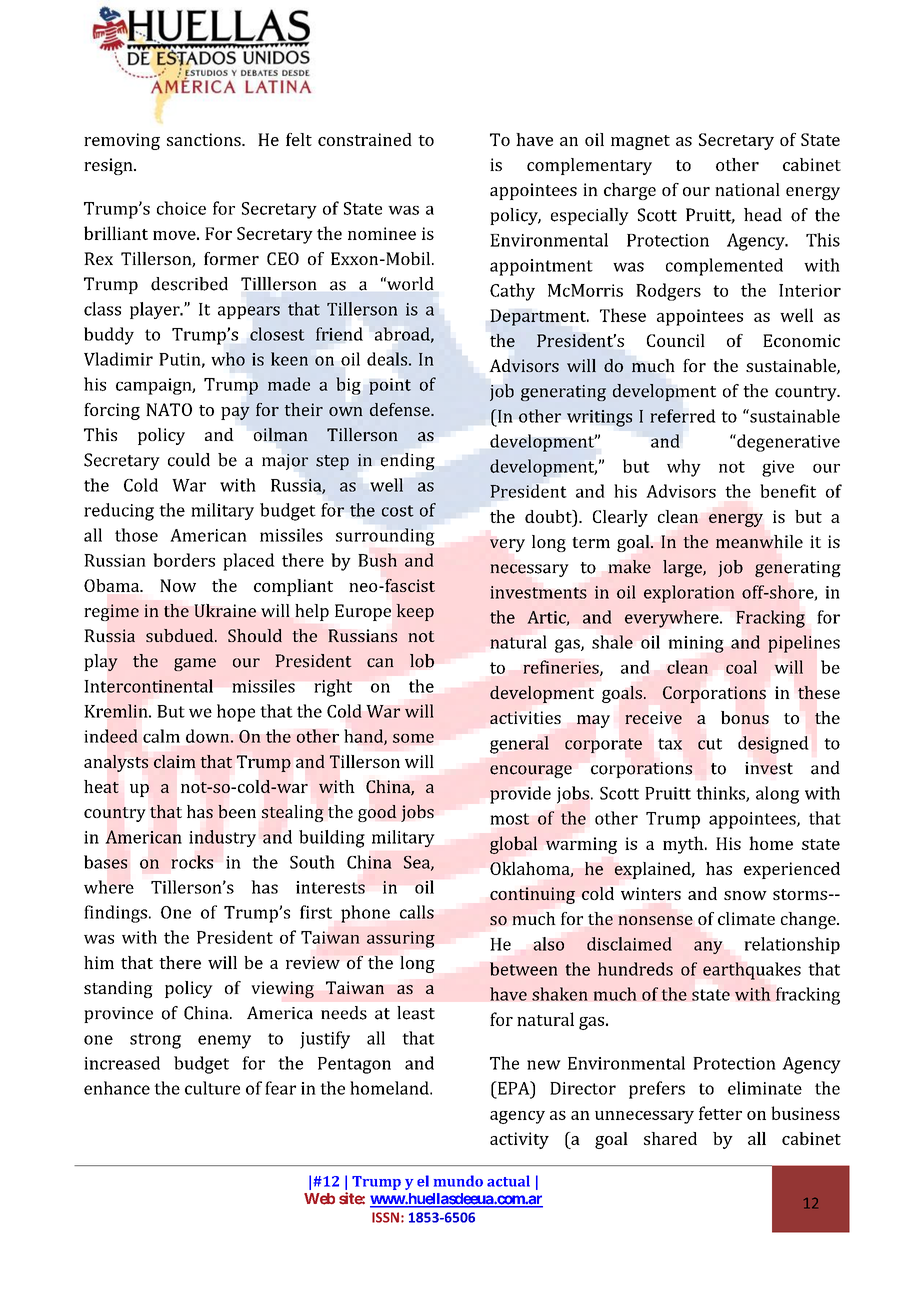  Describe the element at coordinates (747, 189) in the document. I see `national` at that location.
